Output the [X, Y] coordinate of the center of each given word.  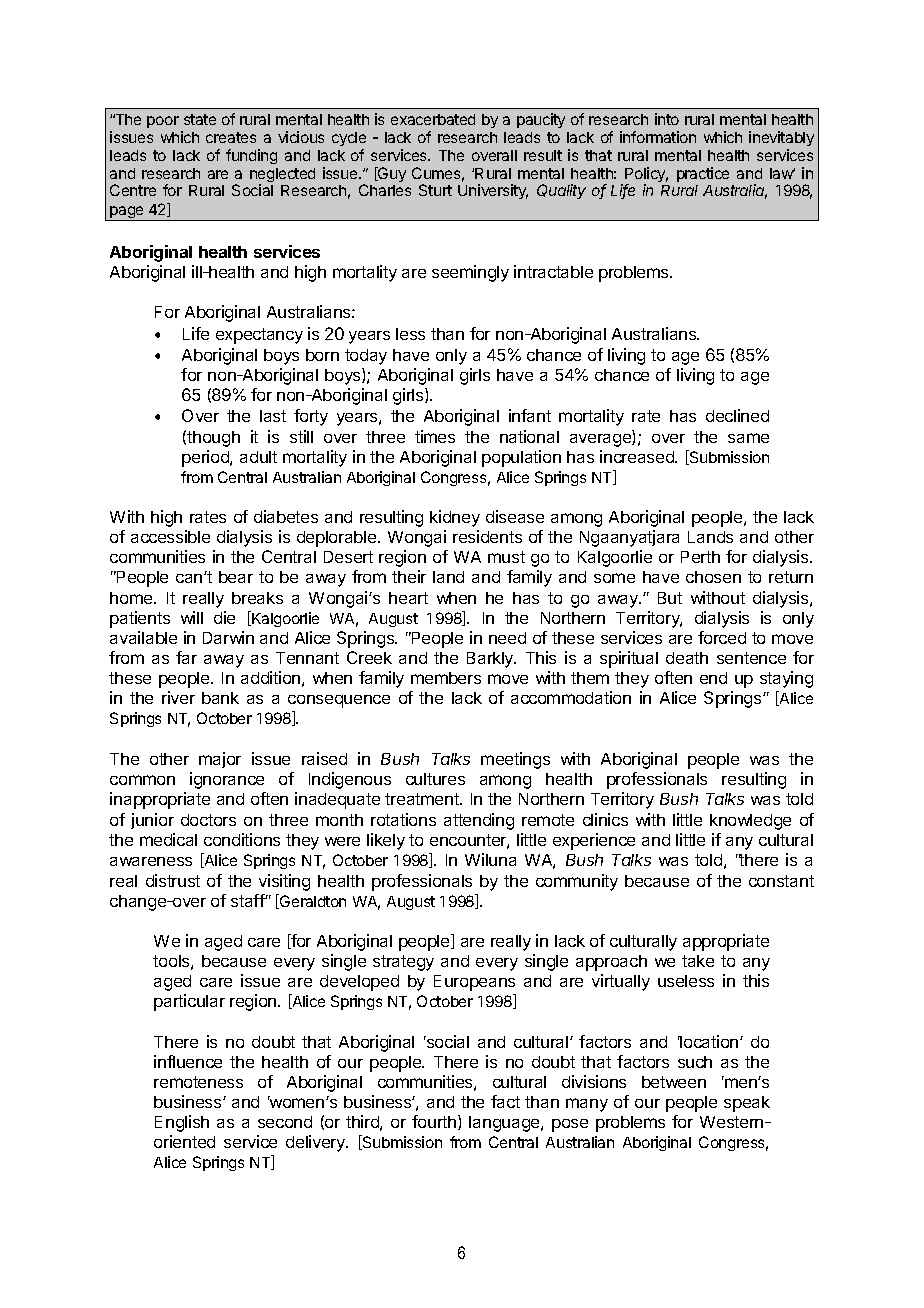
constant [781, 881]
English [182, 1123]
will [192, 617]
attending [479, 821]
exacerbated [433, 119]
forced [722, 637]
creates [231, 137]
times [435, 436]
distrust [173, 880]
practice [703, 174]
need [507, 638]
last [273, 416]
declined [737, 415]
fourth [434, 1121]
